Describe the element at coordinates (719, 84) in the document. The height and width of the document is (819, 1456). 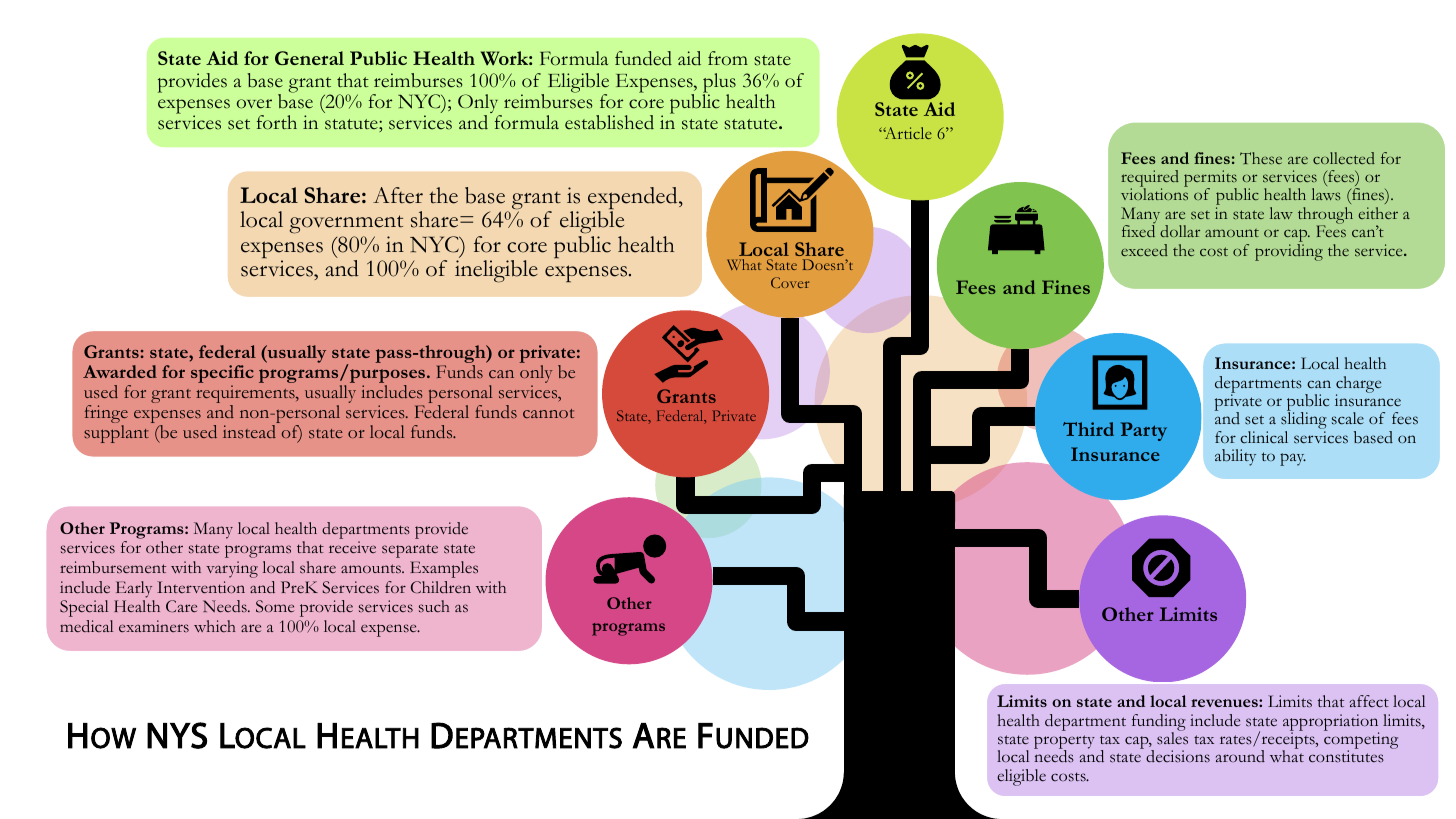
I see `plus` at that location.
